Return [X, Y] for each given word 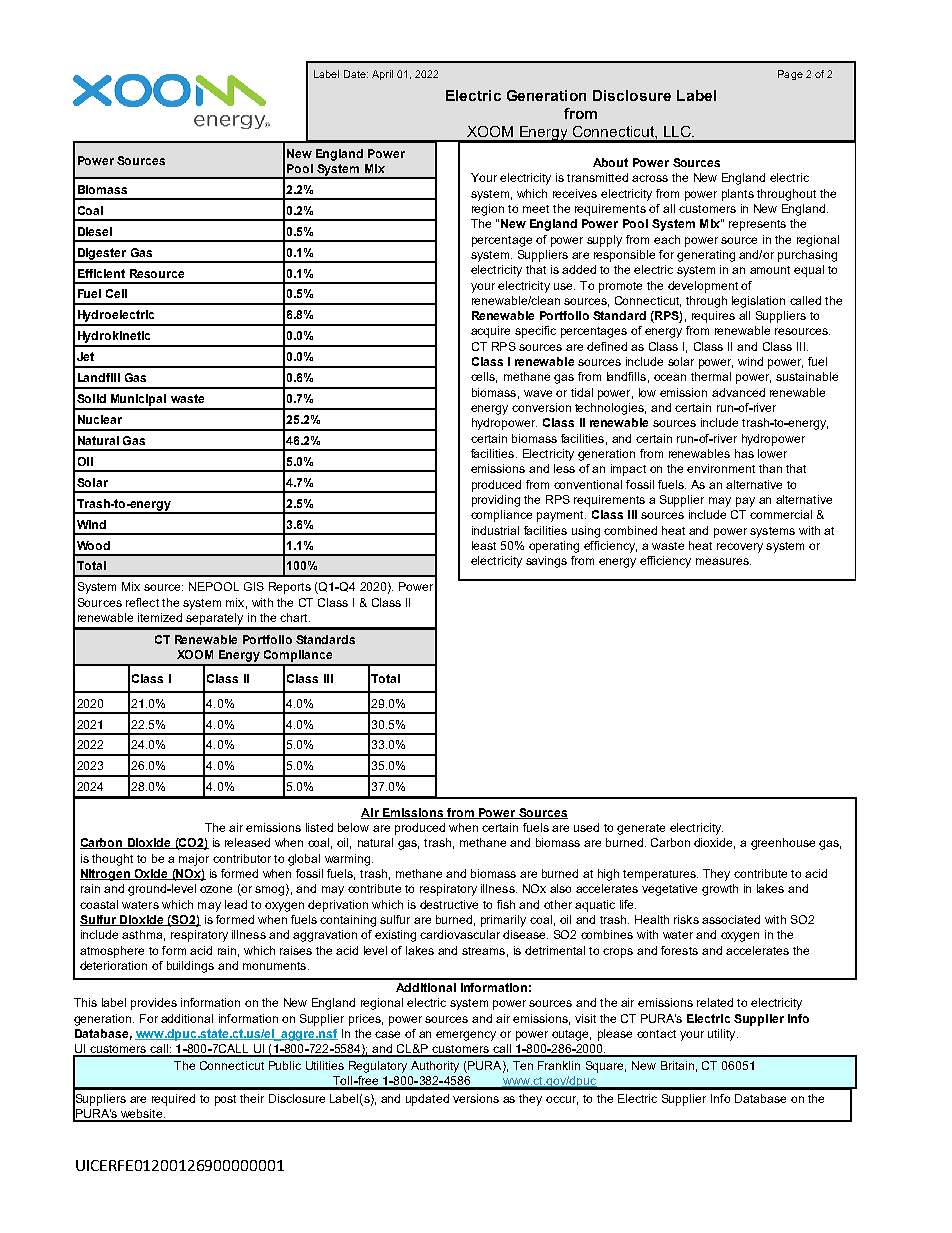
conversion [541, 407]
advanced [738, 392]
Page [790, 75]
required [173, 1100]
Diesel [95, 231]
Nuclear [100, 419]
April [382, 75]
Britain [677, 1065]
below [353, 827]
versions [476, 1098]
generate [641, 829]
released [247, 842]
